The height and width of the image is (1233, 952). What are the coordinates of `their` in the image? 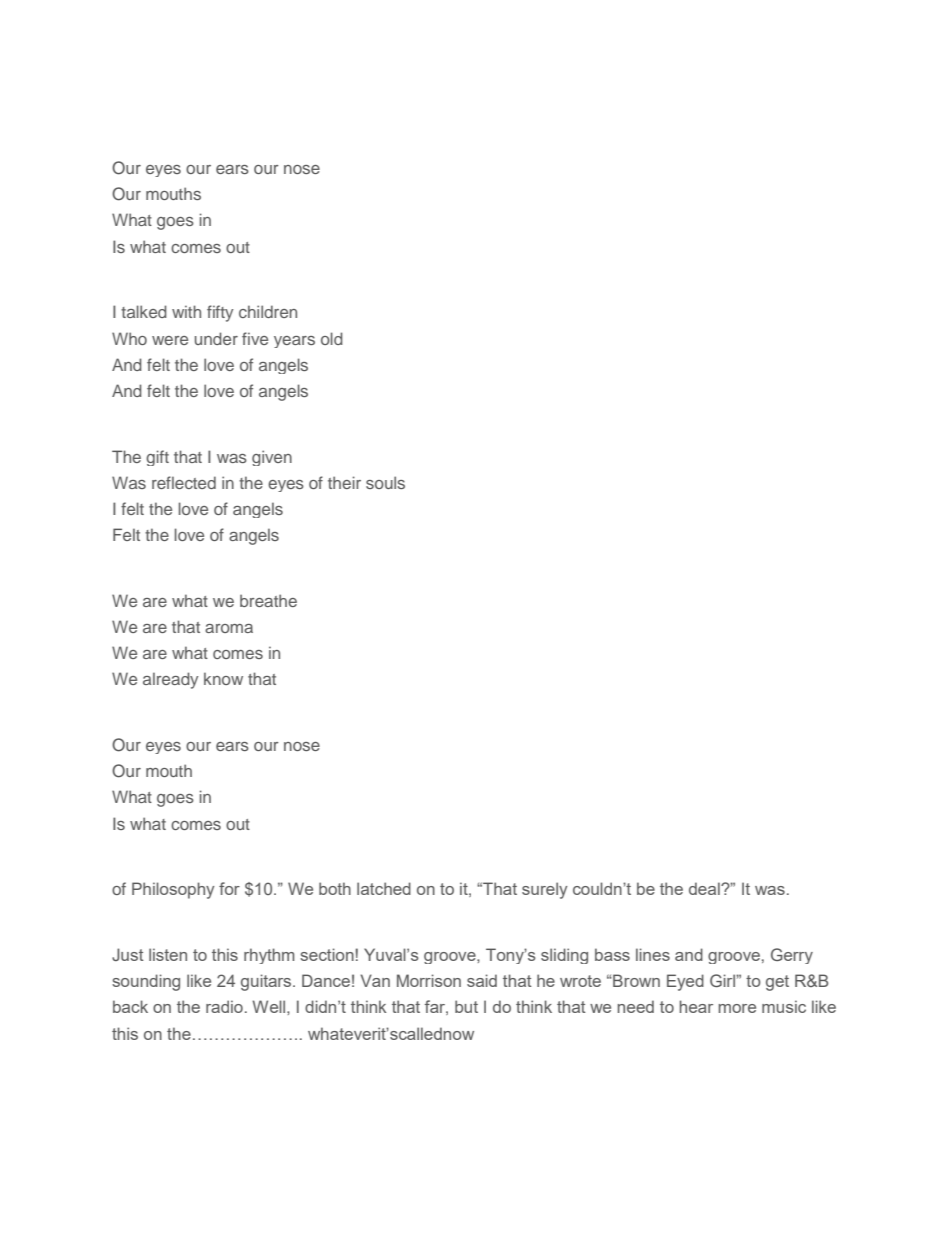 It's located at (344, 482).
